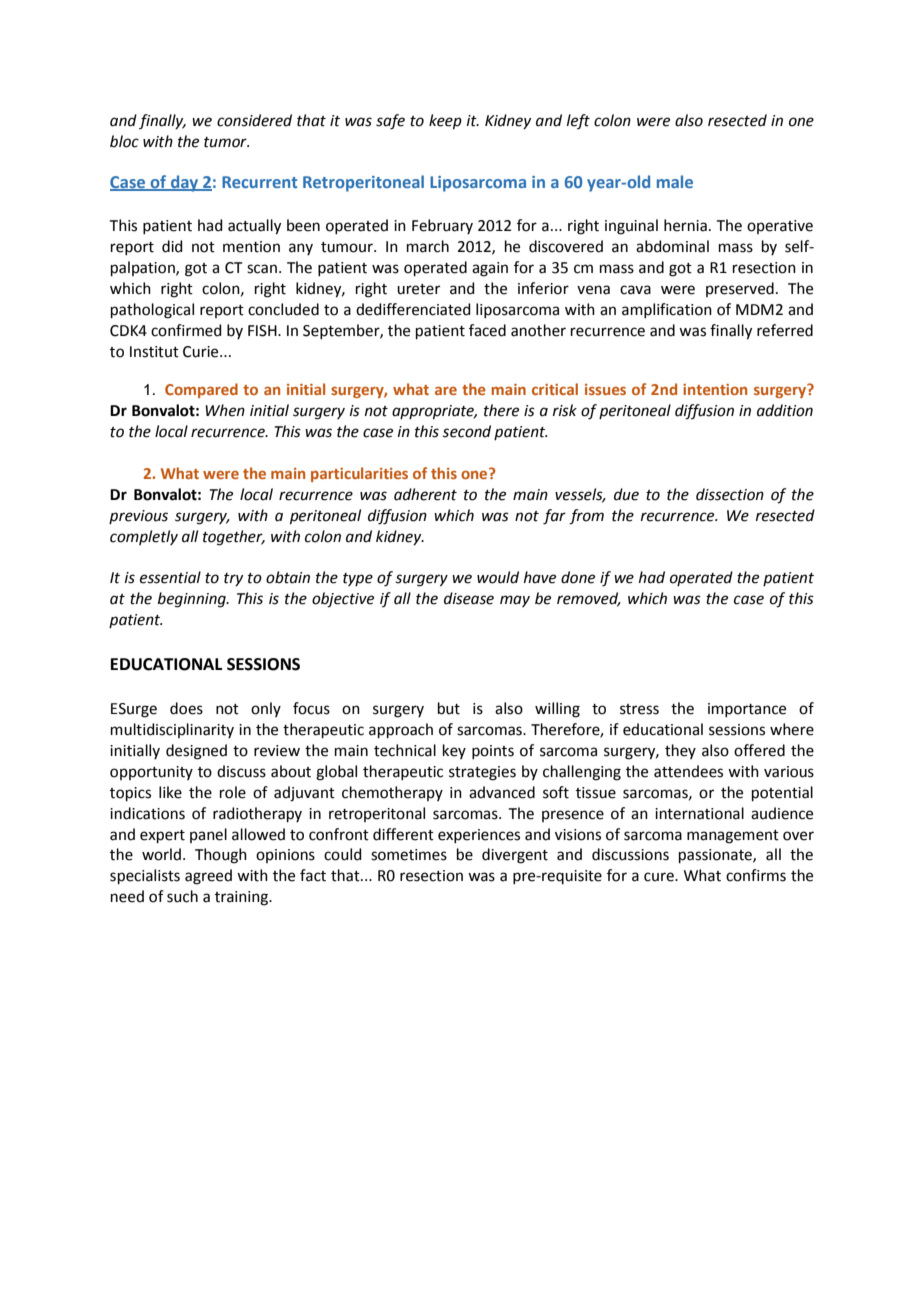 Image resolution: width=924 pixels, height=1309 pixels. Describe the element at coordinates (226, 142) in the screenshot. I see `tumor` at that location.
